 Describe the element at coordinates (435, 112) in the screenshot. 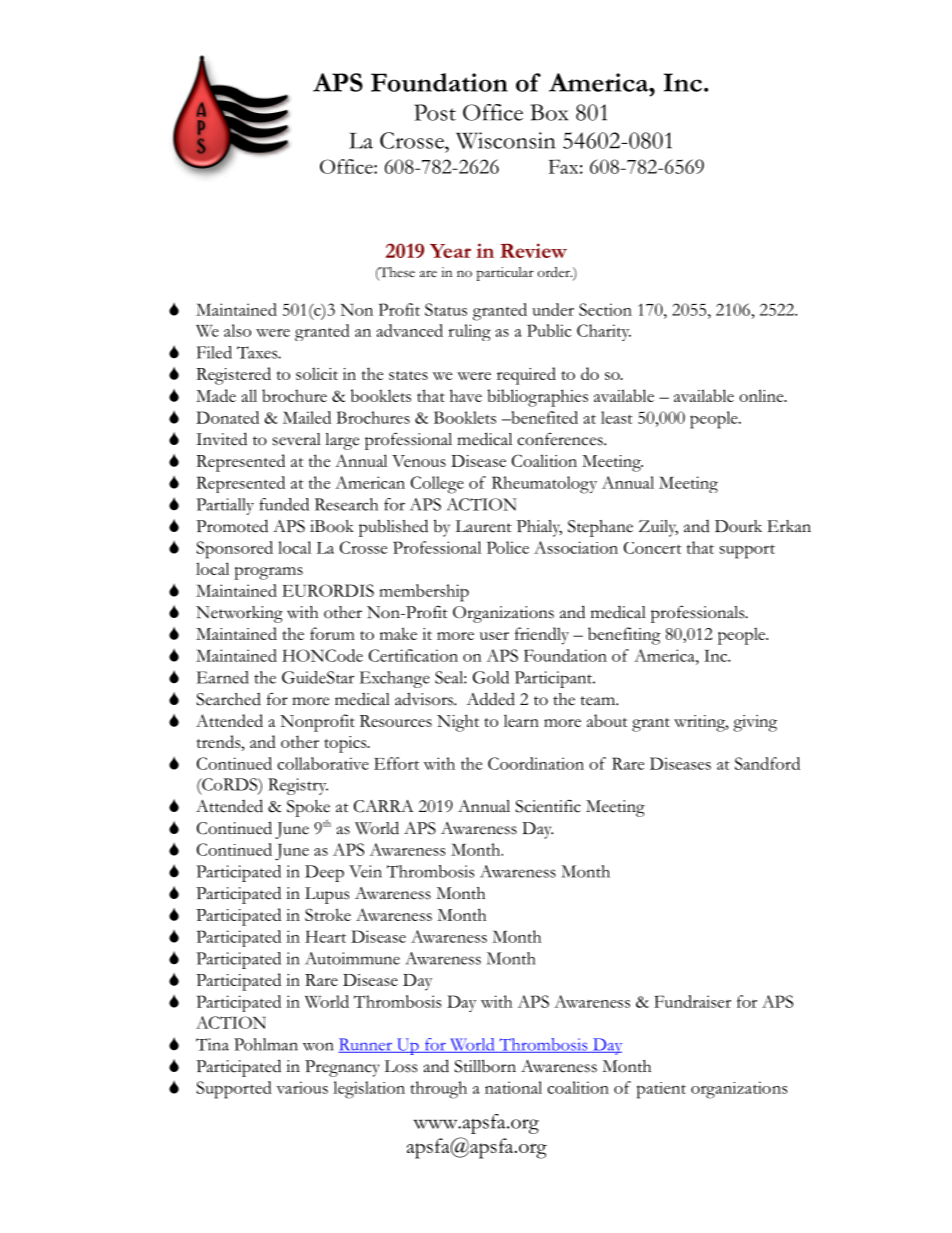

I see `Post` at that location.
